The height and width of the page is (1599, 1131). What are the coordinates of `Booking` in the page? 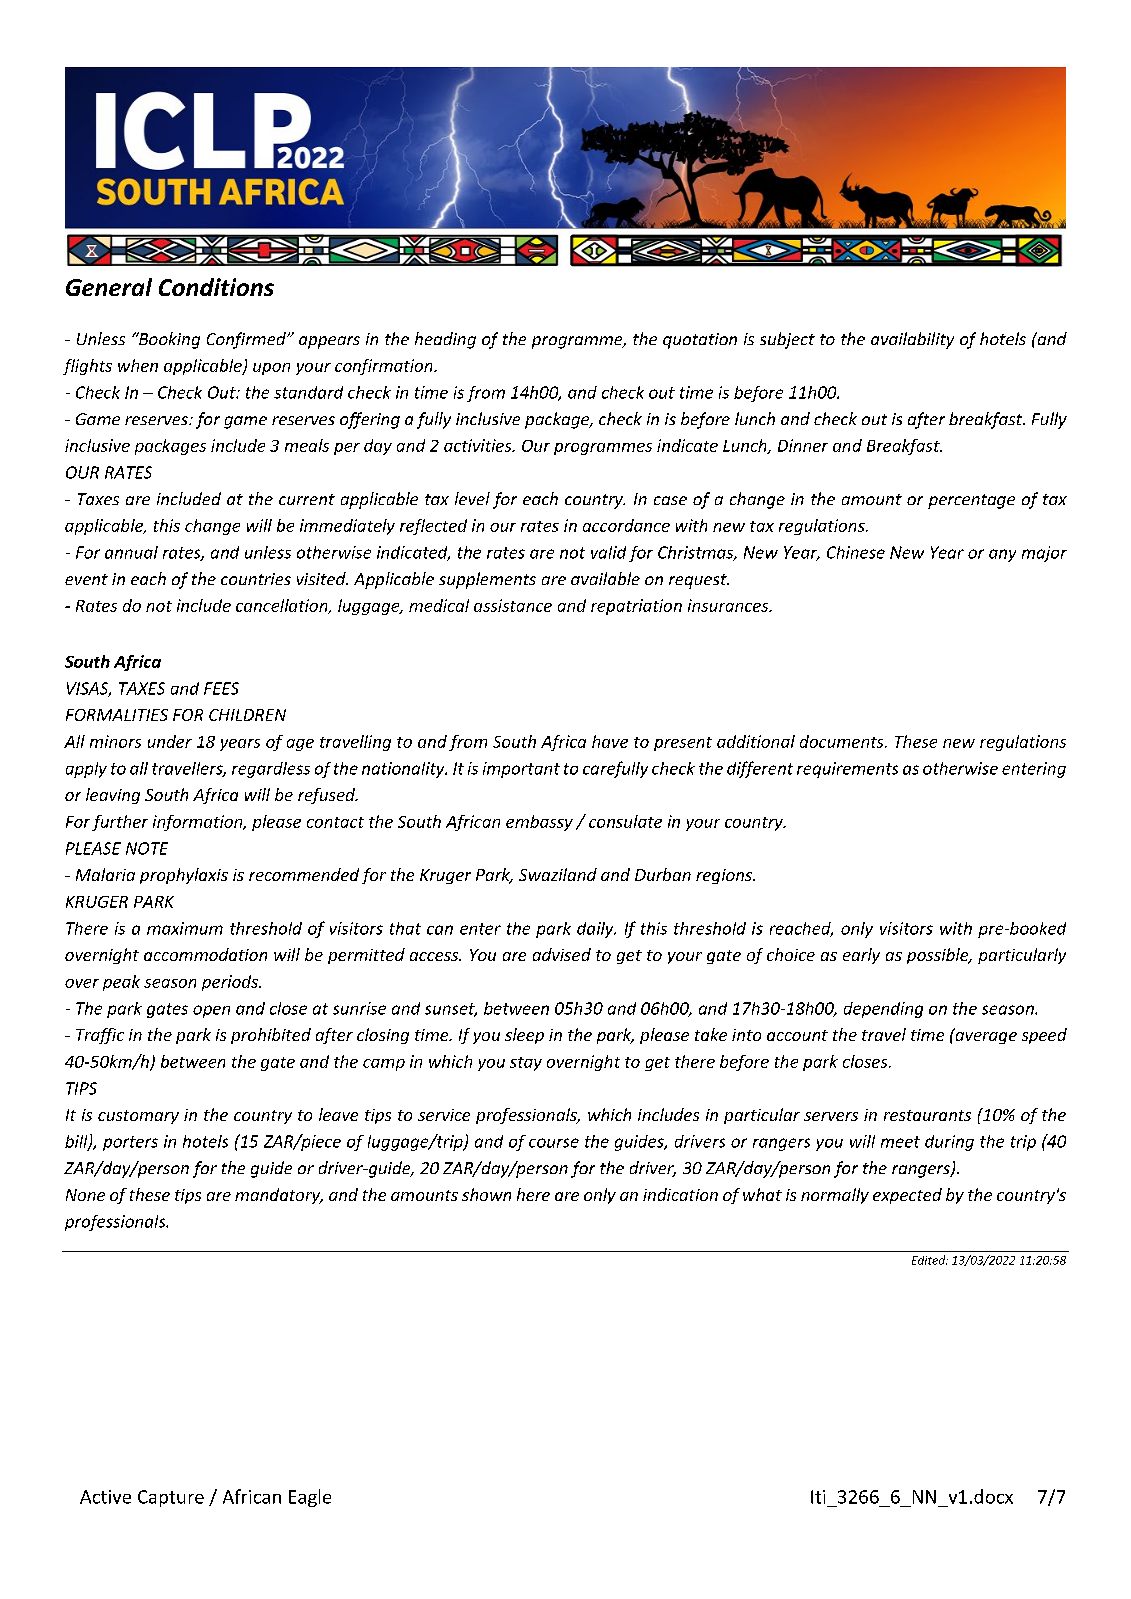 It's located at (168, 340).
